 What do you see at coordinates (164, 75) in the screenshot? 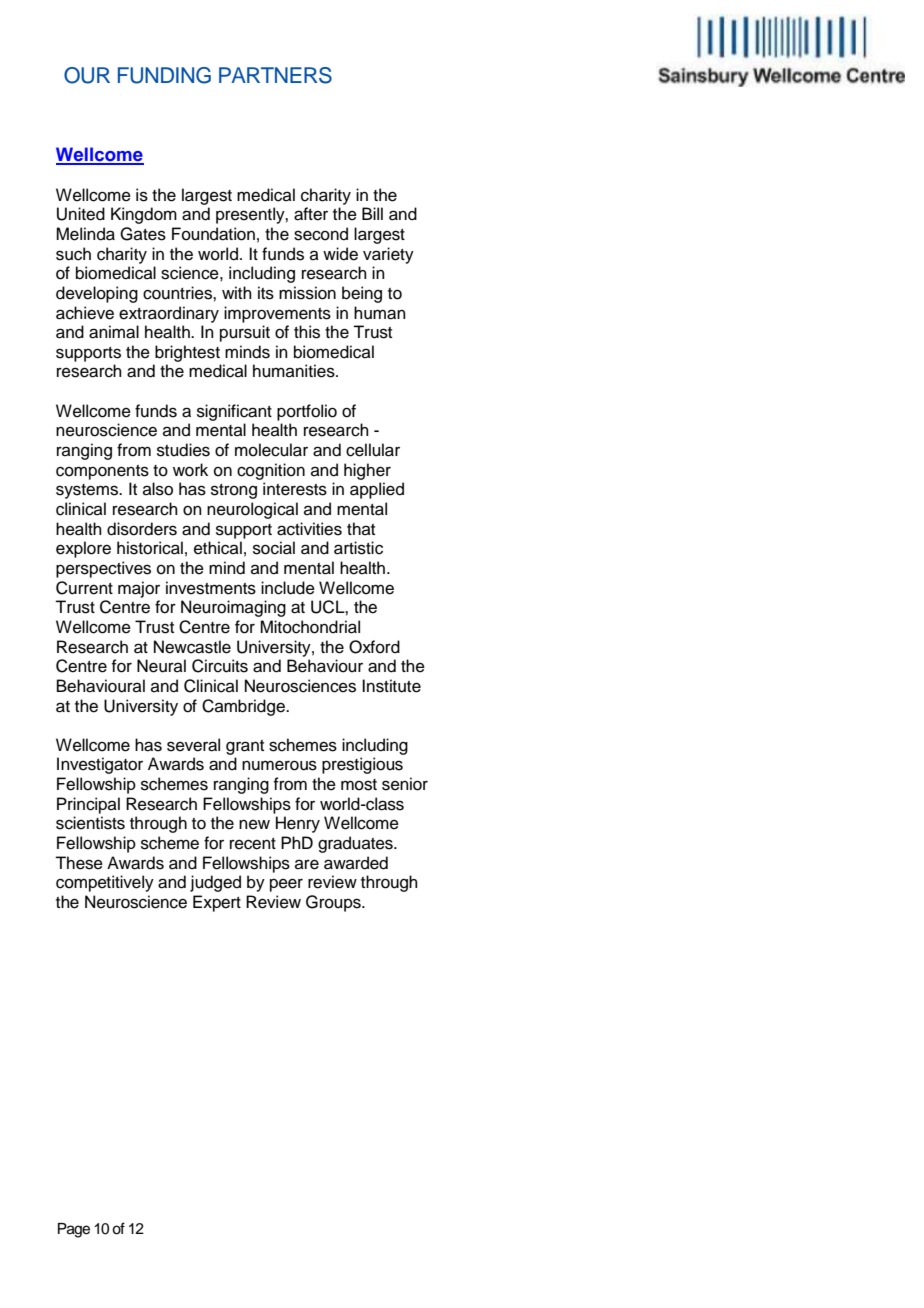
I see `FUNDING` at bounding box center [164, 75].
